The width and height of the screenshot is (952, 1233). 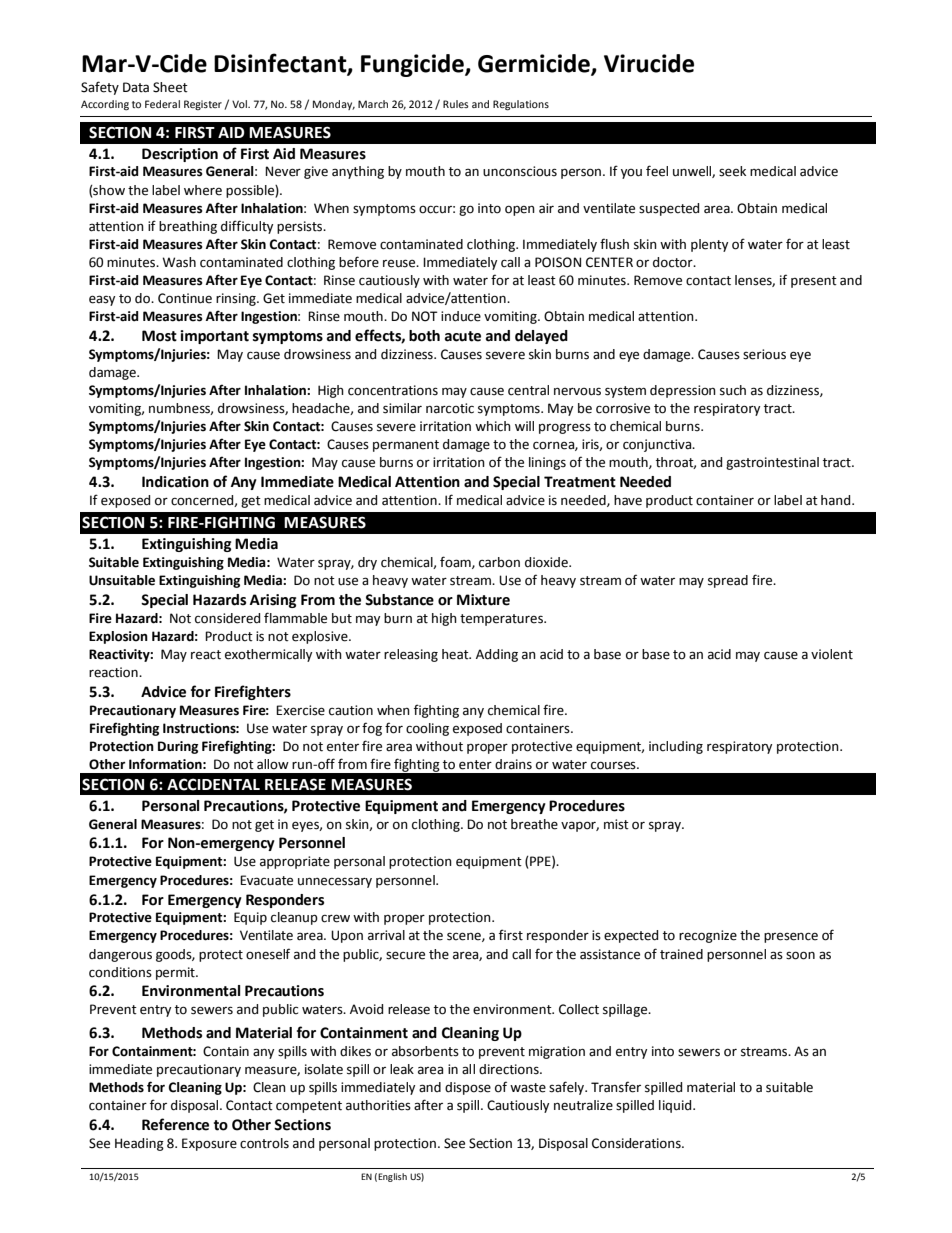 I want to click on Reference, so click(x=175, y=1124).
